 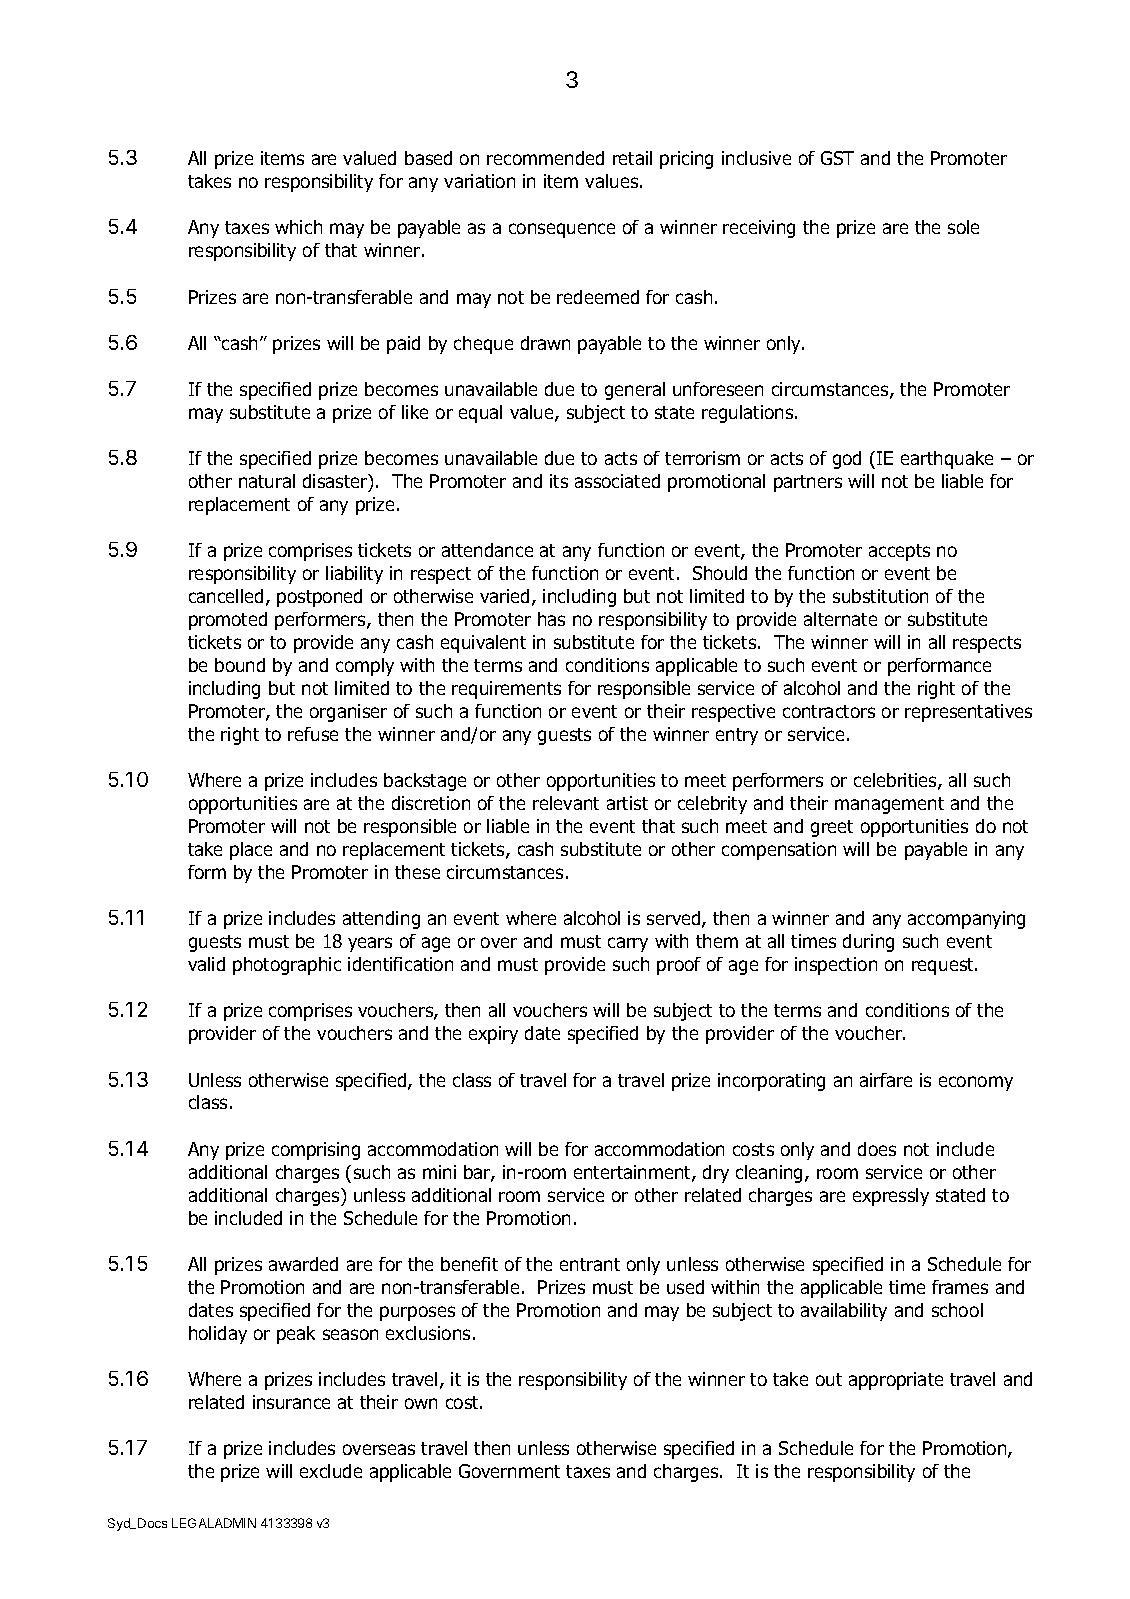 I want to click on own, so click(x=421, y=1403).
